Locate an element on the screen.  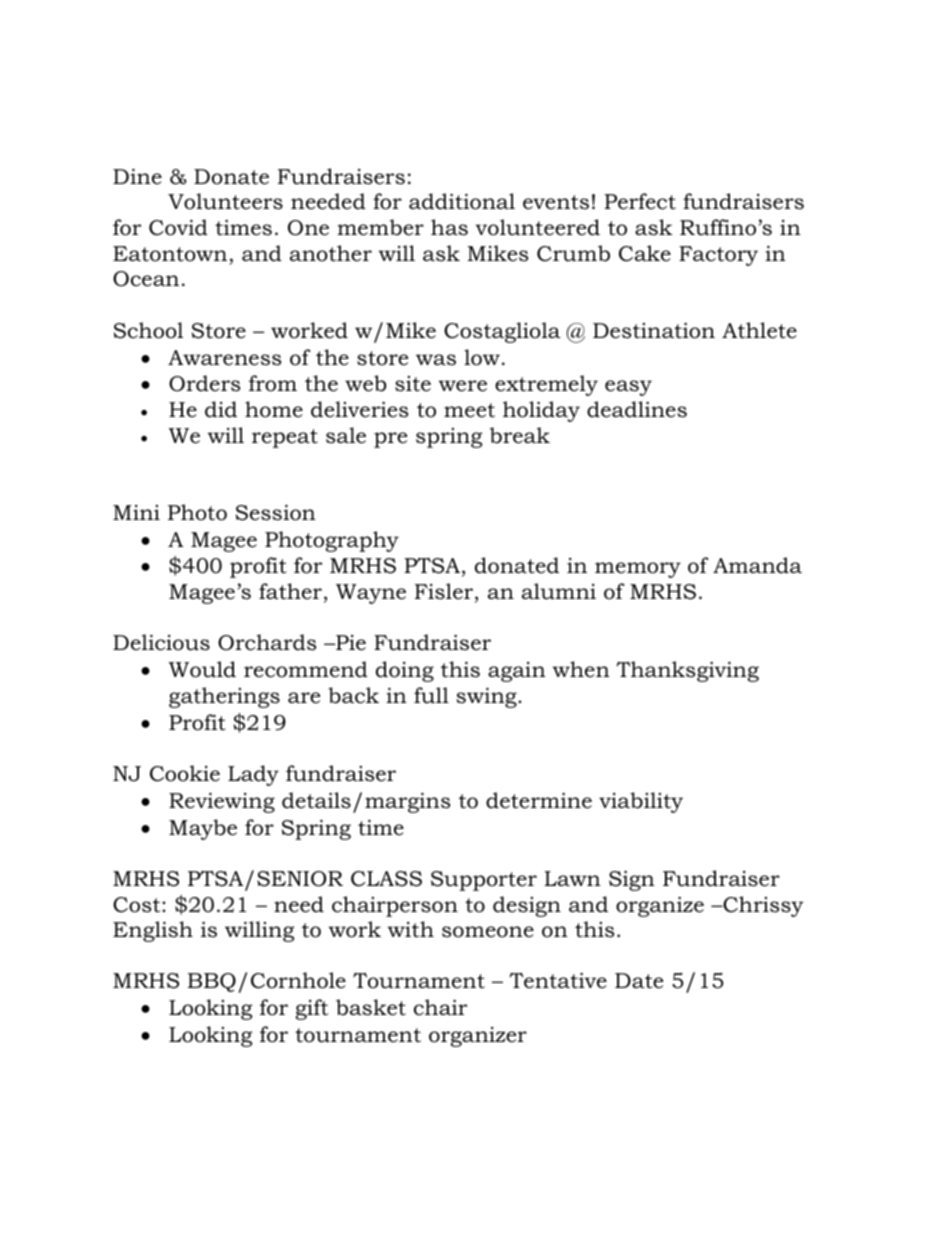
did is located at coordinates (221, 409).
